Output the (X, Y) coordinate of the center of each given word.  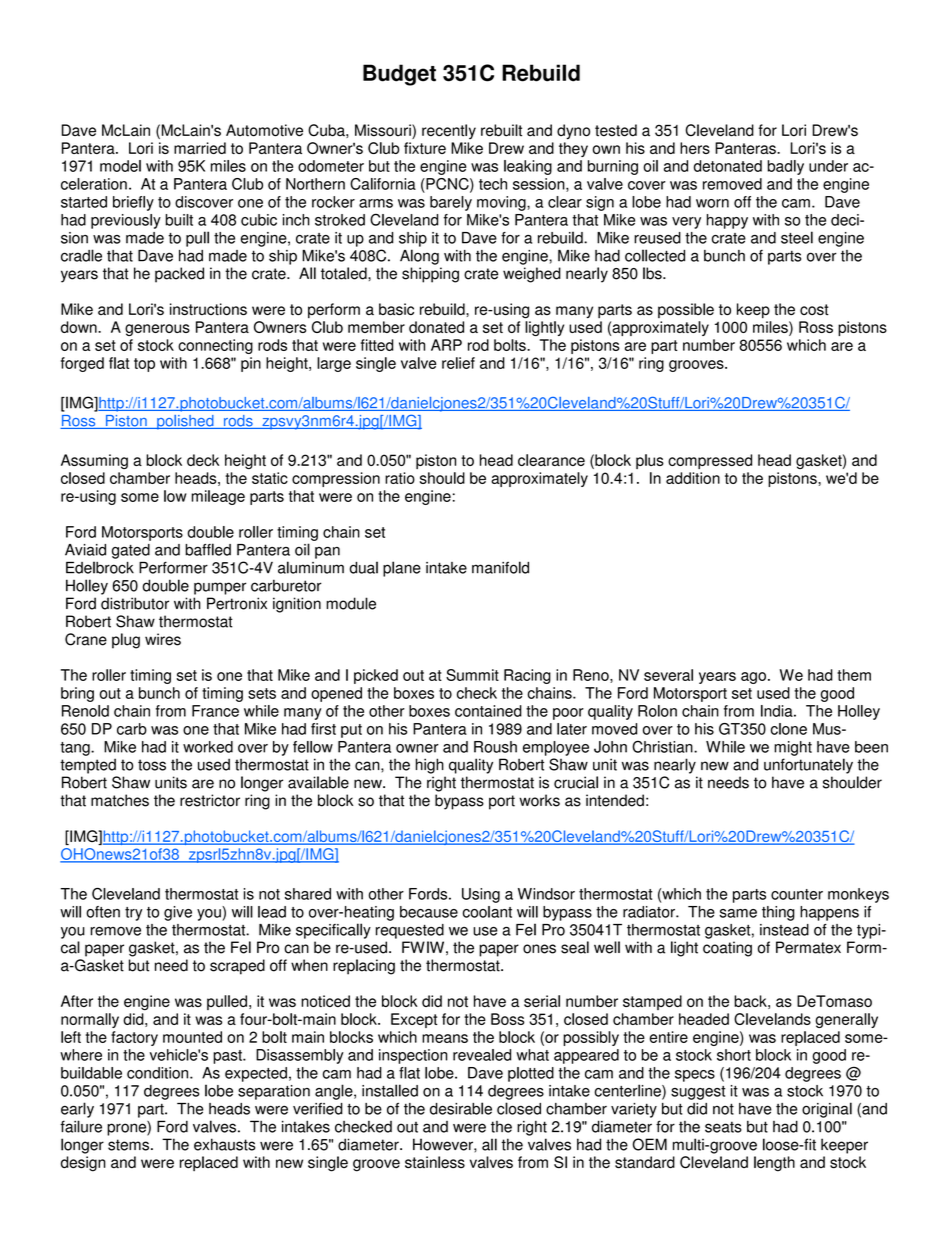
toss (152, 765)
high (430, 766)
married (200, 148)
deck (203, 460)
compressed (710, 461)
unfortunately (808, 766)
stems (128, 1145)
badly (785, 167)
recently (449, 131)
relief (458, 363)
